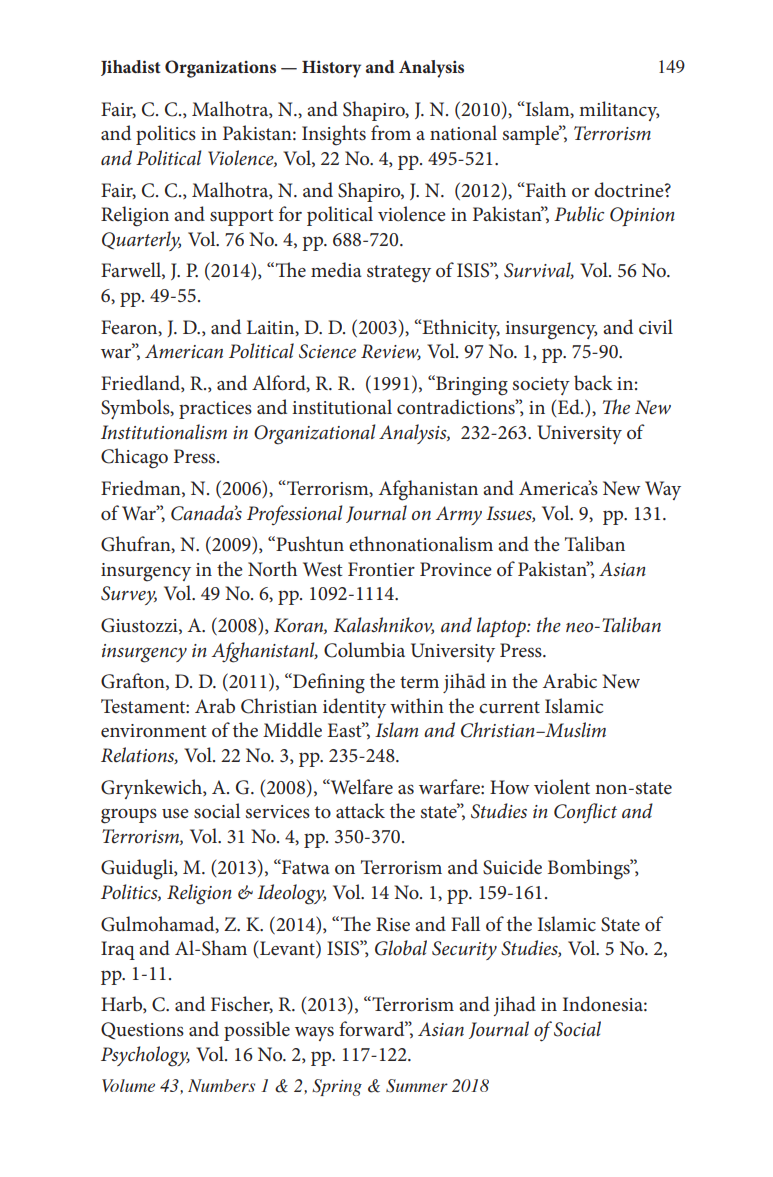  Describe the element at coordinates (354, 708) in the document. I see `identity` at that location.
